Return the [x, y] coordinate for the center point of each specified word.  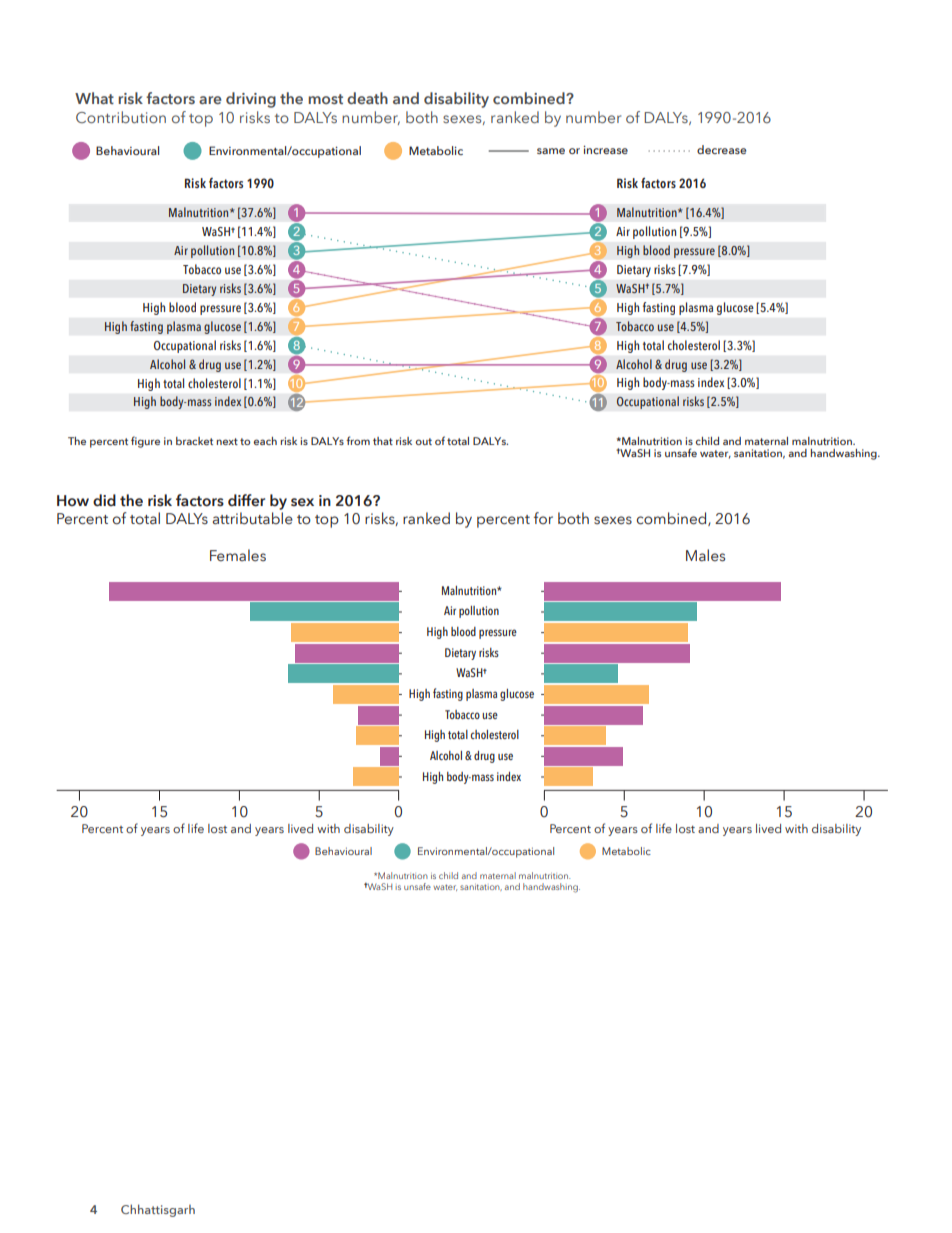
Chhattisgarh [158, 1210]
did [104, 500]
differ [246, 500]
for [543, 518]
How [73, 500]
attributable [253, 518]
